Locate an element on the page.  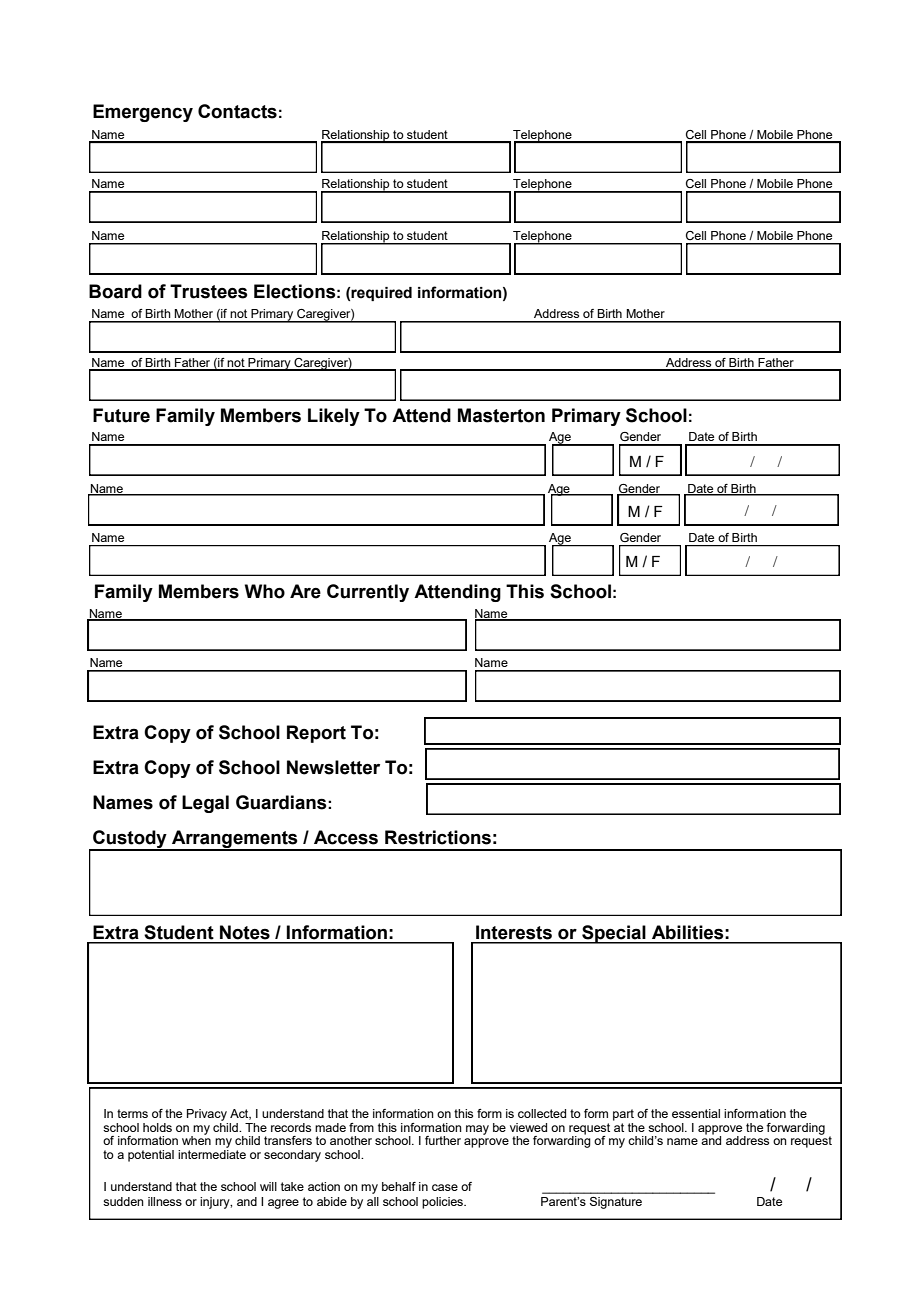
Likely is located at coordinates (334, 417).
